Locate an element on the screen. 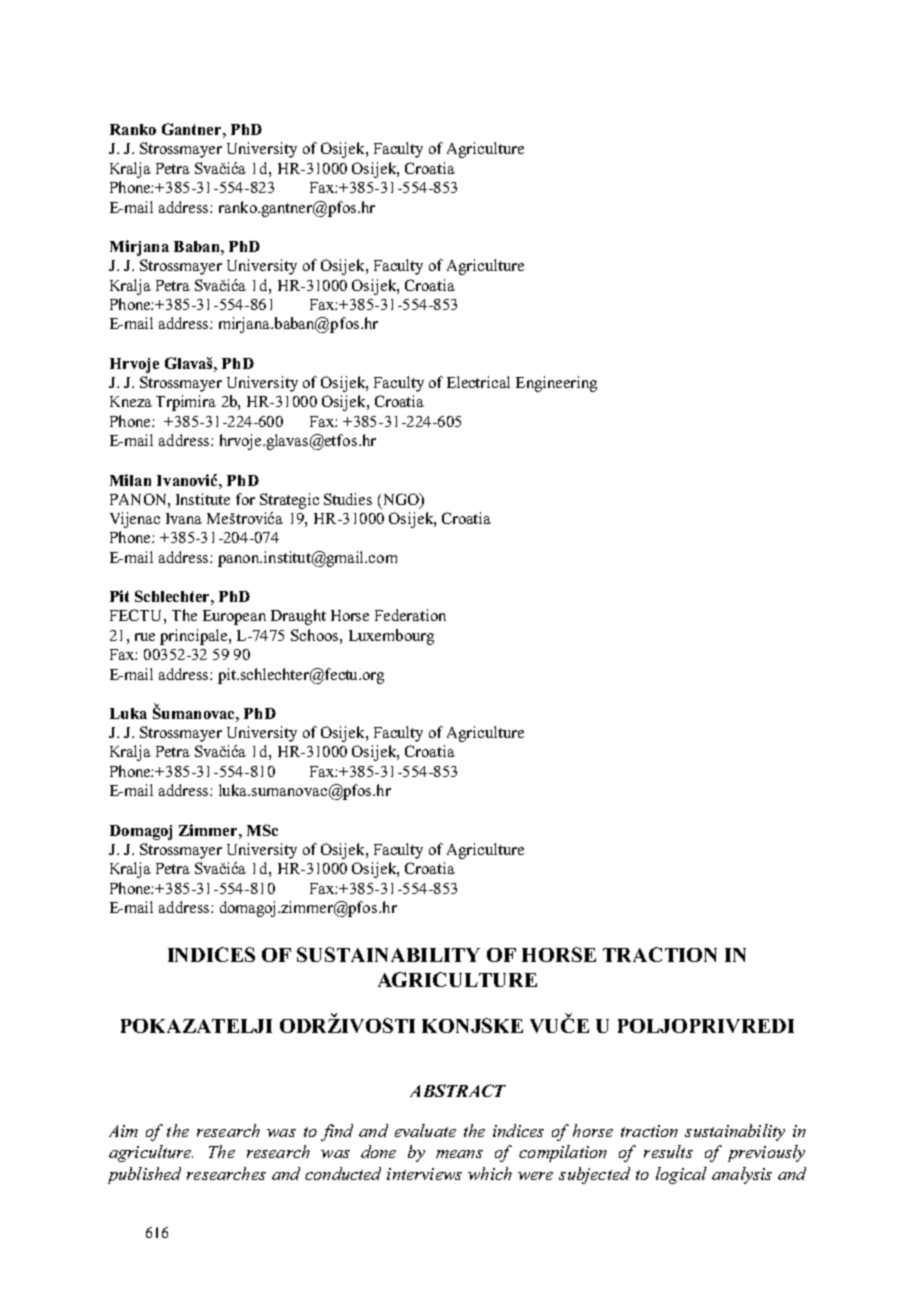 The height and width of the screenshot is (1316, 915). rue is located at coordinates (145, 637).
